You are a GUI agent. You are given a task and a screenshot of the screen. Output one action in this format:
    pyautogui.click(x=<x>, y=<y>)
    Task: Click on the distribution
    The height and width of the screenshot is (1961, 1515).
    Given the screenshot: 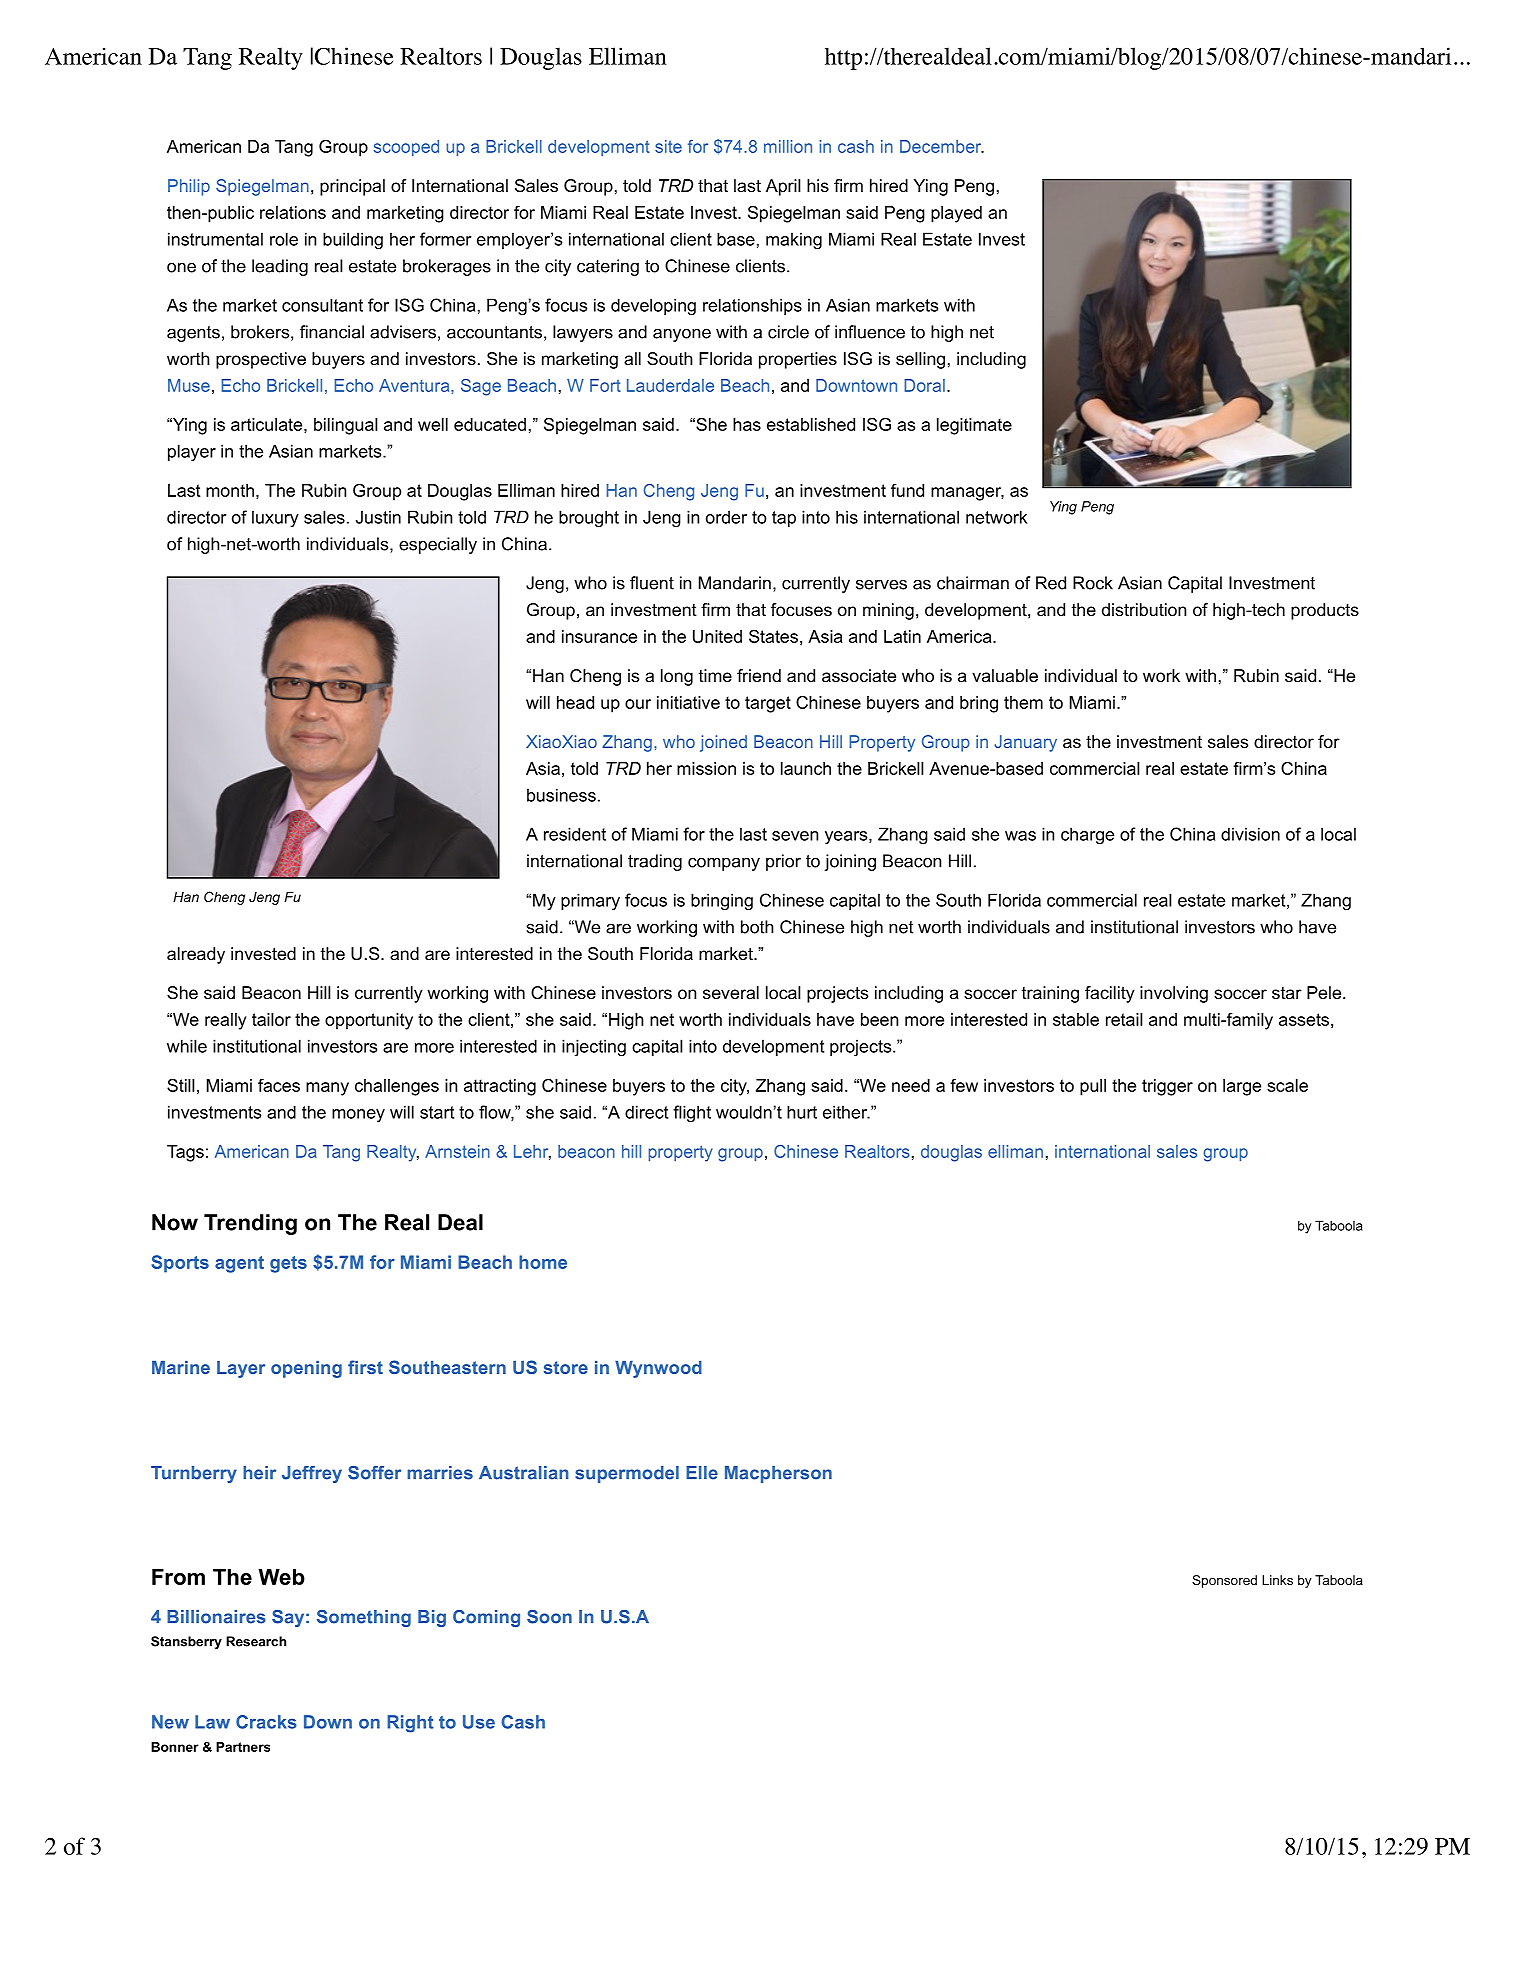 What is the action you would take?
    pyautogui.click(x=1144, y=609)
